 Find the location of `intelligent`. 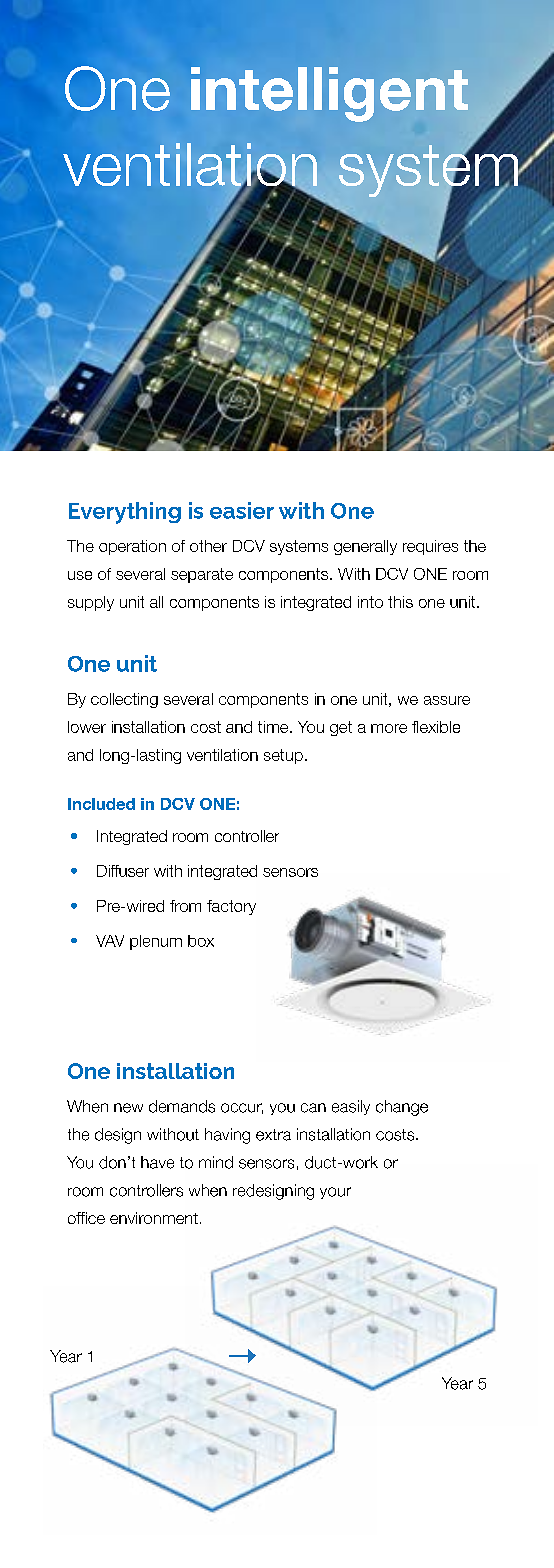

intelligent is located at coordinates (329, 94).
